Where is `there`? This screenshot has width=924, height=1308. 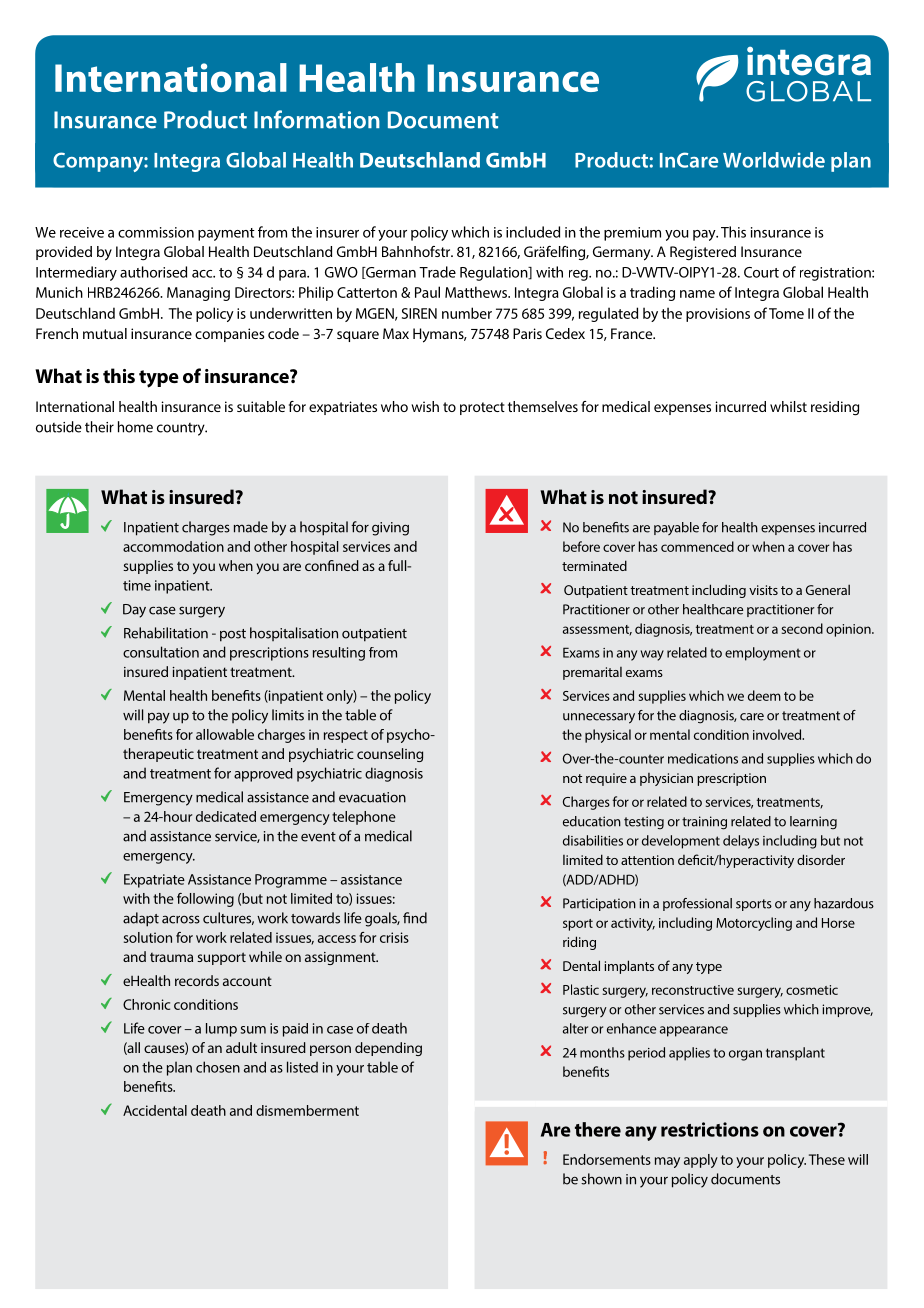
there is located at coordinates (598, 1129).
